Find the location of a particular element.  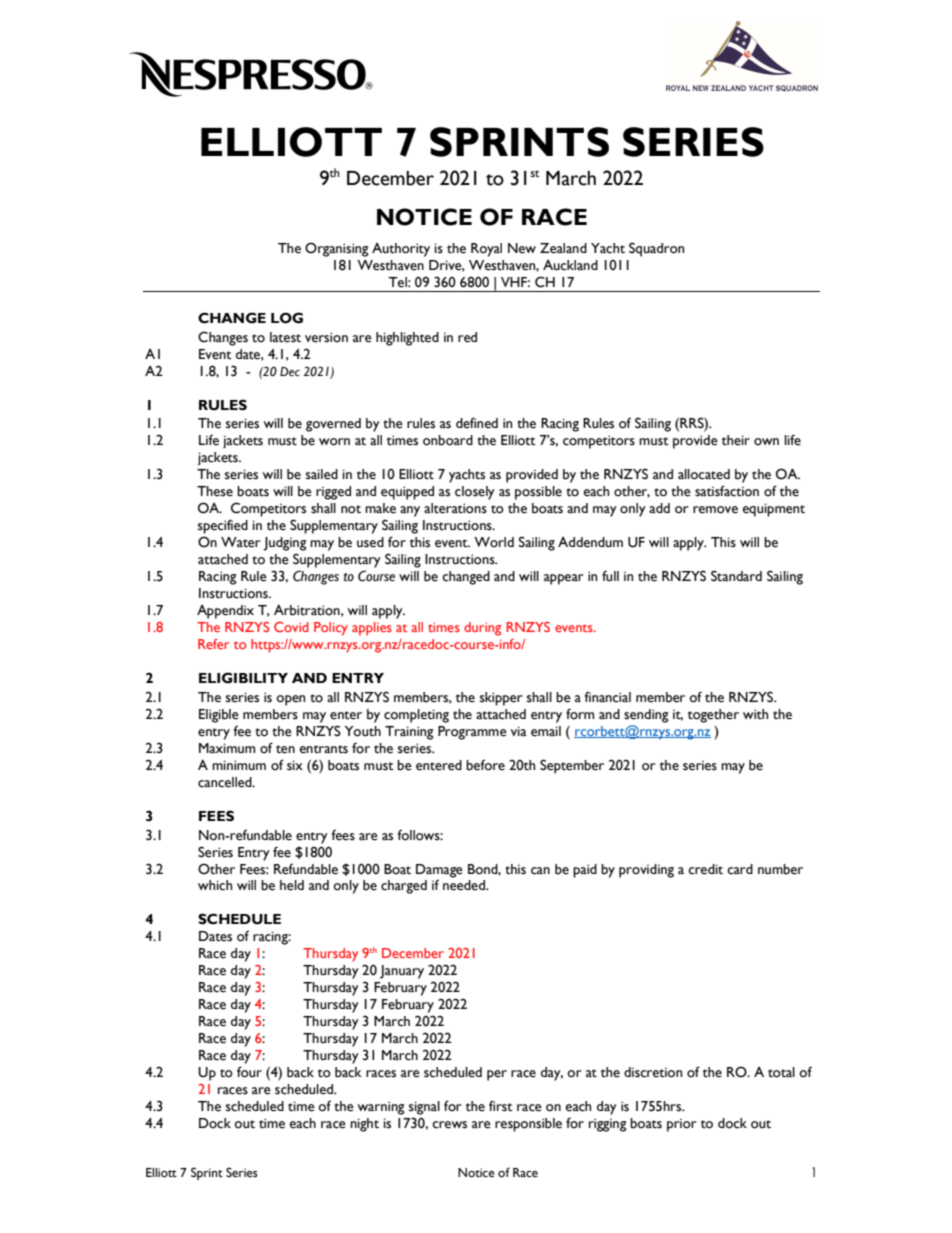

four is located at coordinates (249, 1072).
